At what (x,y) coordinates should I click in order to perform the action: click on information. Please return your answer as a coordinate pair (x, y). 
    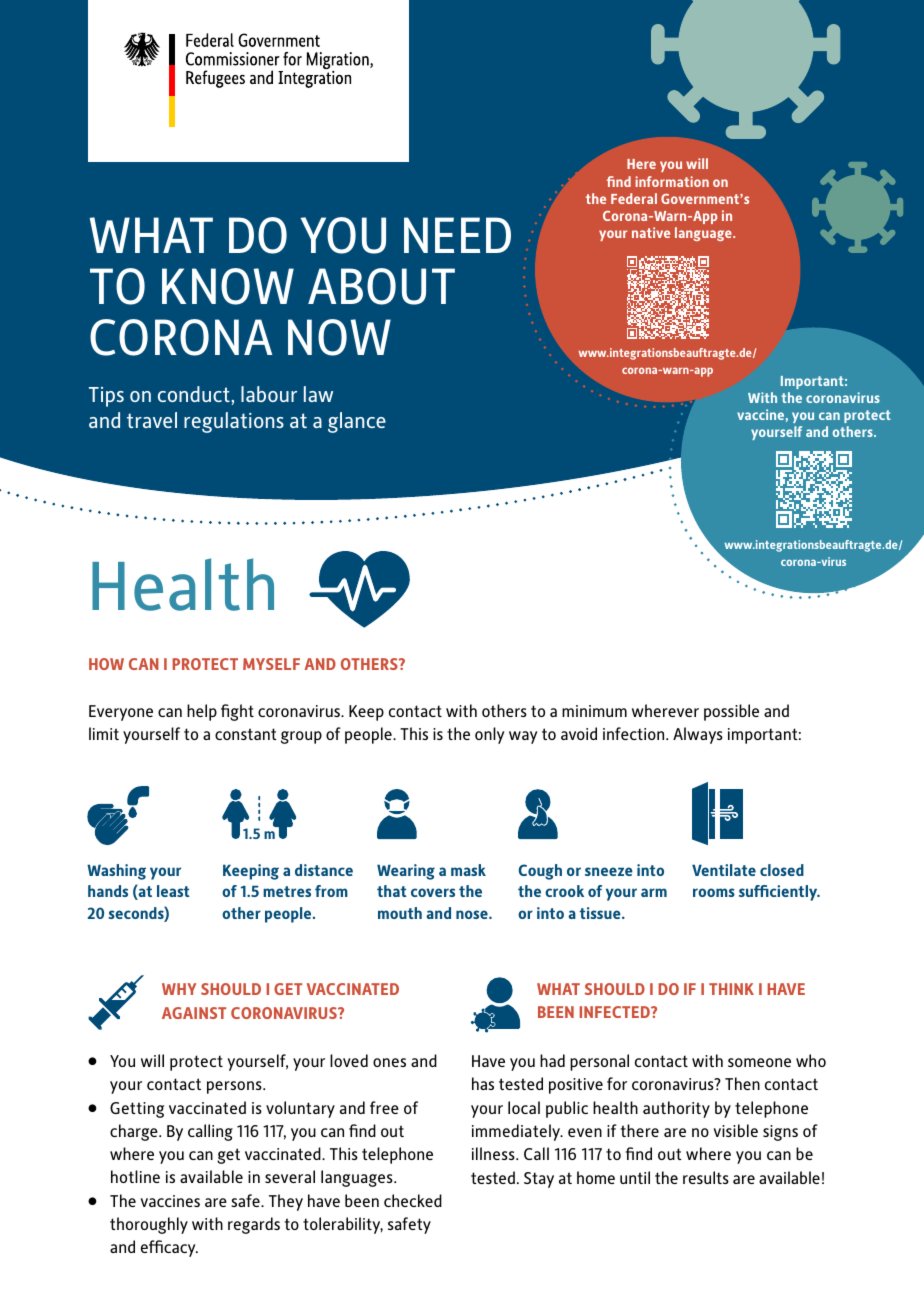
    Looking at the image, I should click on (672, 181).
